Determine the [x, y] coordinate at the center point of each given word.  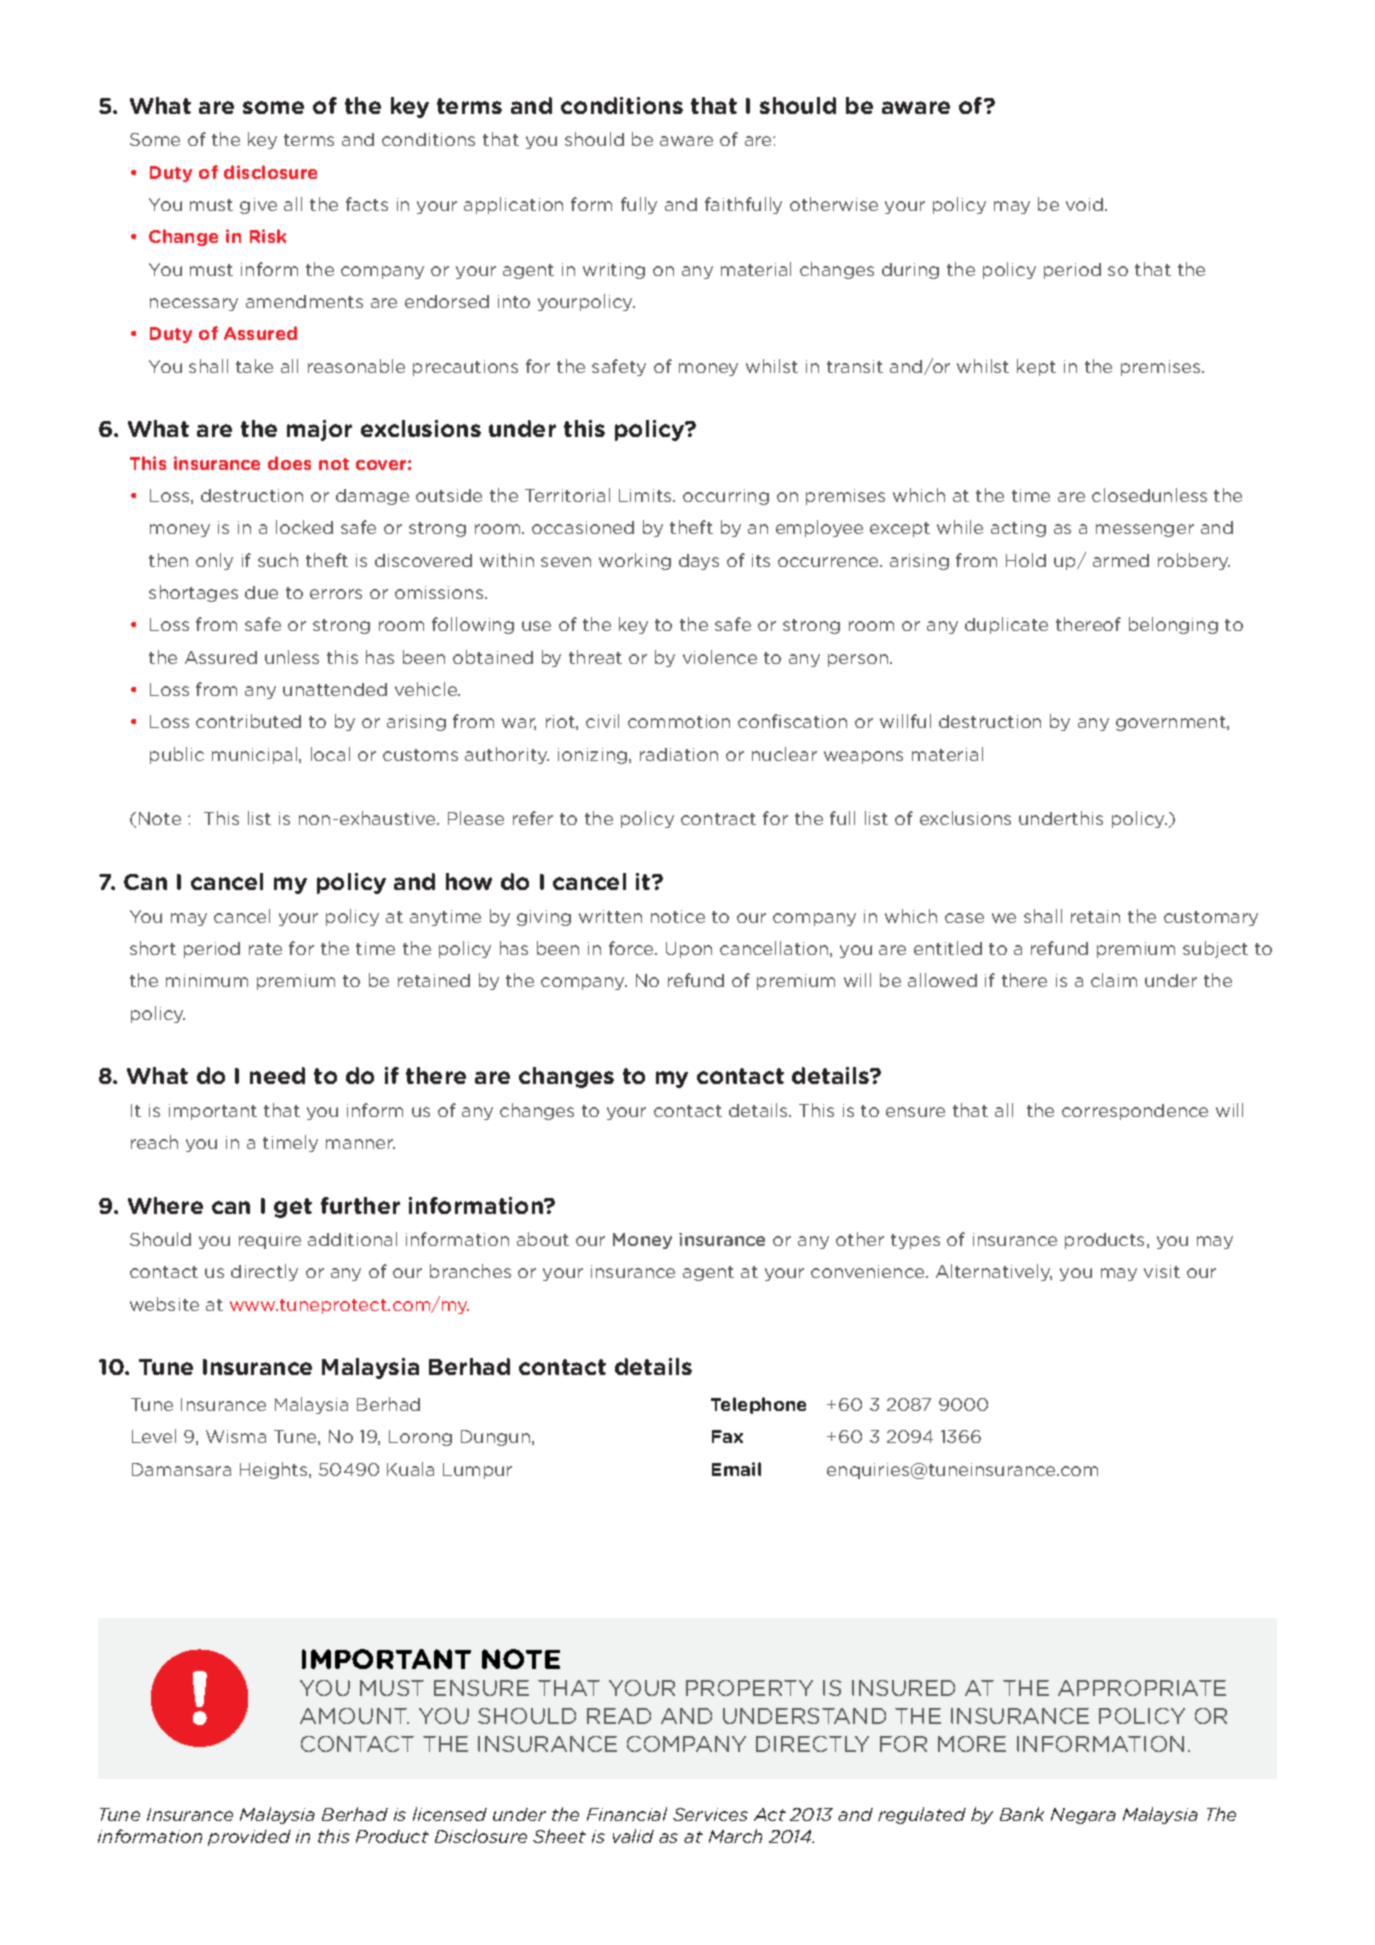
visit [1162, 1271]
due [261, 592]
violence [720, 657]
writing [614, 271]
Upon [689, 950]
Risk [268, 236]
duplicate [1006, 625]
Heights [275, 1470]
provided [249, 1838]
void [1086, 204]
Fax [727, 1436]
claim [1114, 980]
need [277, 1075]
